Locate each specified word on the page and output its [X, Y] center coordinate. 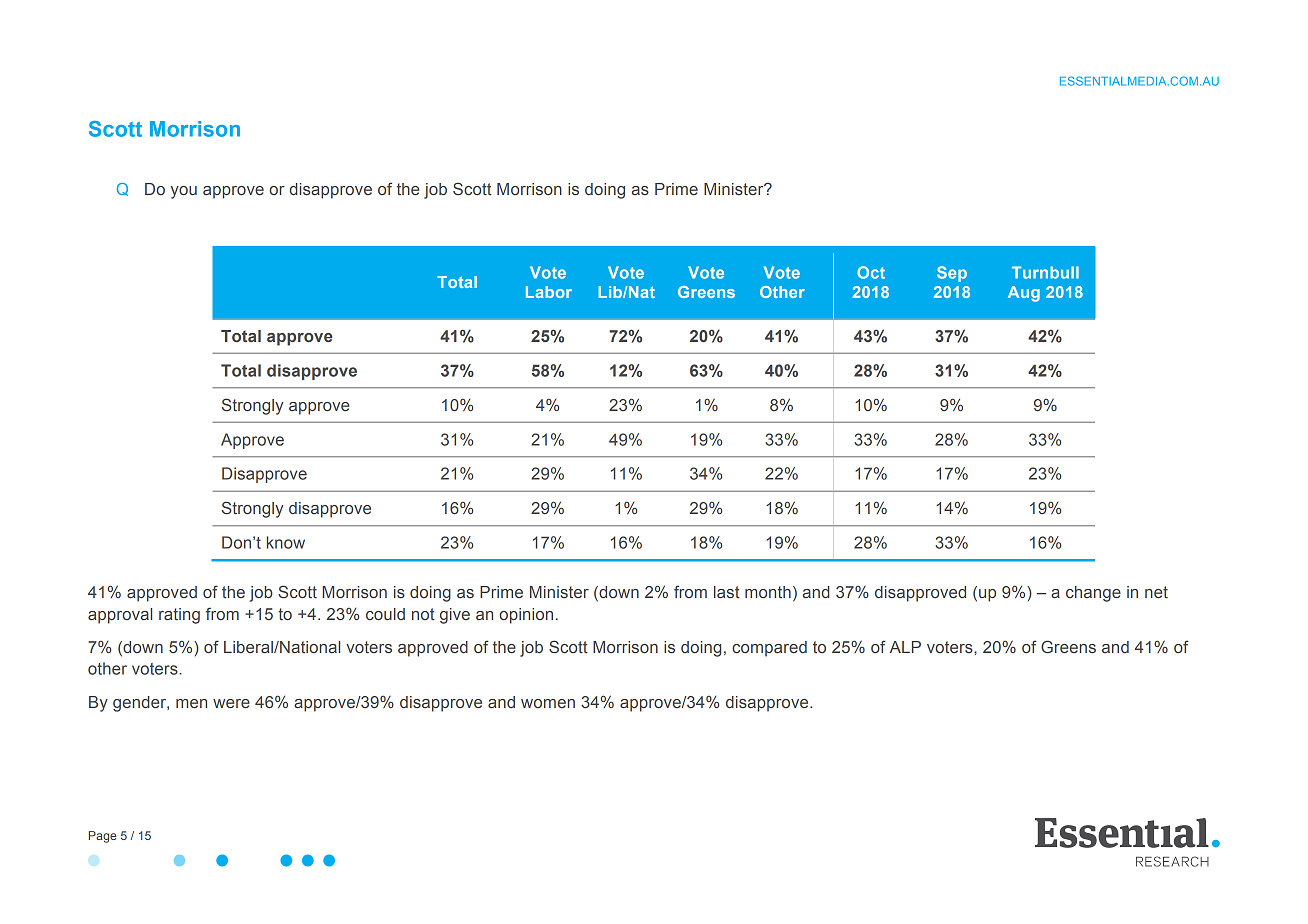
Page [103, 837]
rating [179, 616]
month [768, 592]
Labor [549, 292]
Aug [1024, 294]
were [231, 703]
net [1156, 592]
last [727, 592]
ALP [905, 647]
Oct [871, 272]
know [286, 542]
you [184, 192]
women [548, 703]
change [1093, 594]
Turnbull [1045, 272]
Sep [952, 274]
